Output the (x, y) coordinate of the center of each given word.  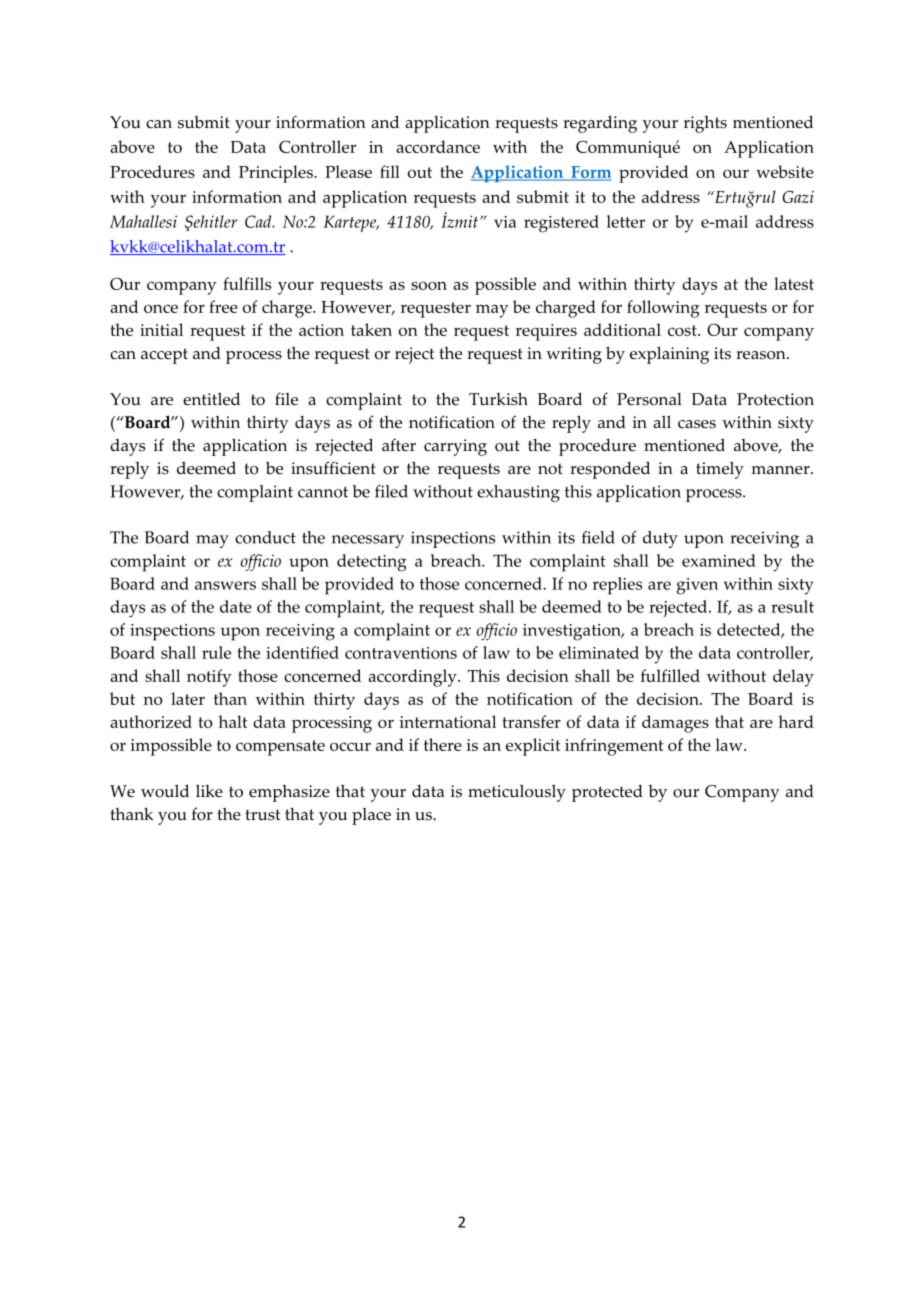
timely (720, 470)
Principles (277, 174)
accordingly (413, 678)
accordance (438, 146)
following (663, 309)
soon (429, 285)
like (209, 791)
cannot (323, 492)
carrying (455, 447)
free (223, 306)
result (792, 606)
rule (216, 652)
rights (705, 124)
